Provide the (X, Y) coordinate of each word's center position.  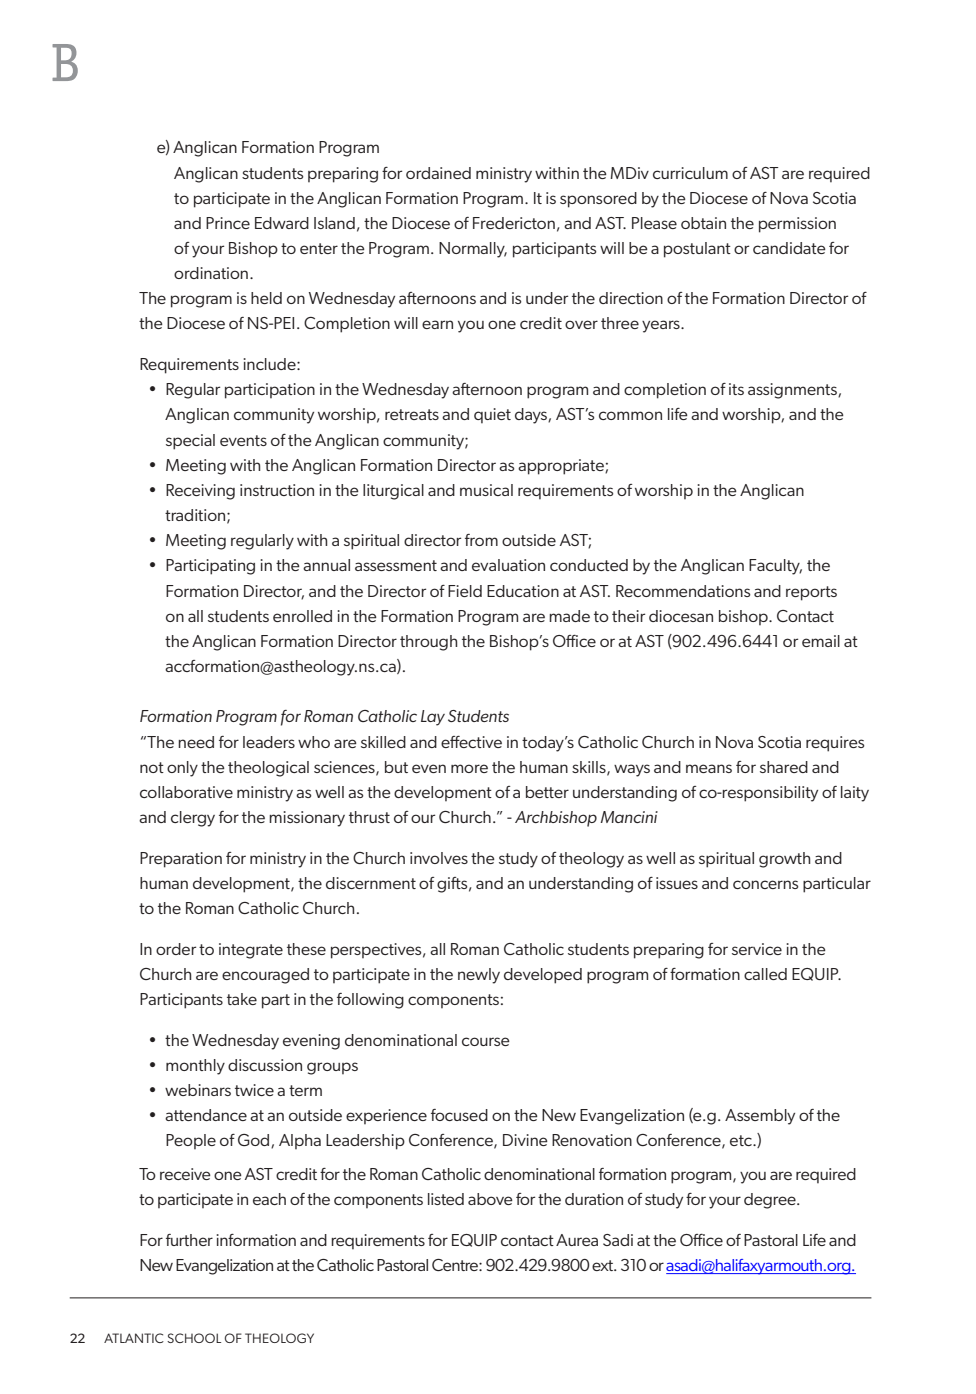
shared (784, 767)
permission (797, 225)
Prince (228, 223)
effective (471, 742)
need (196, 742)
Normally (473, 250)
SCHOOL (194, 1338)
